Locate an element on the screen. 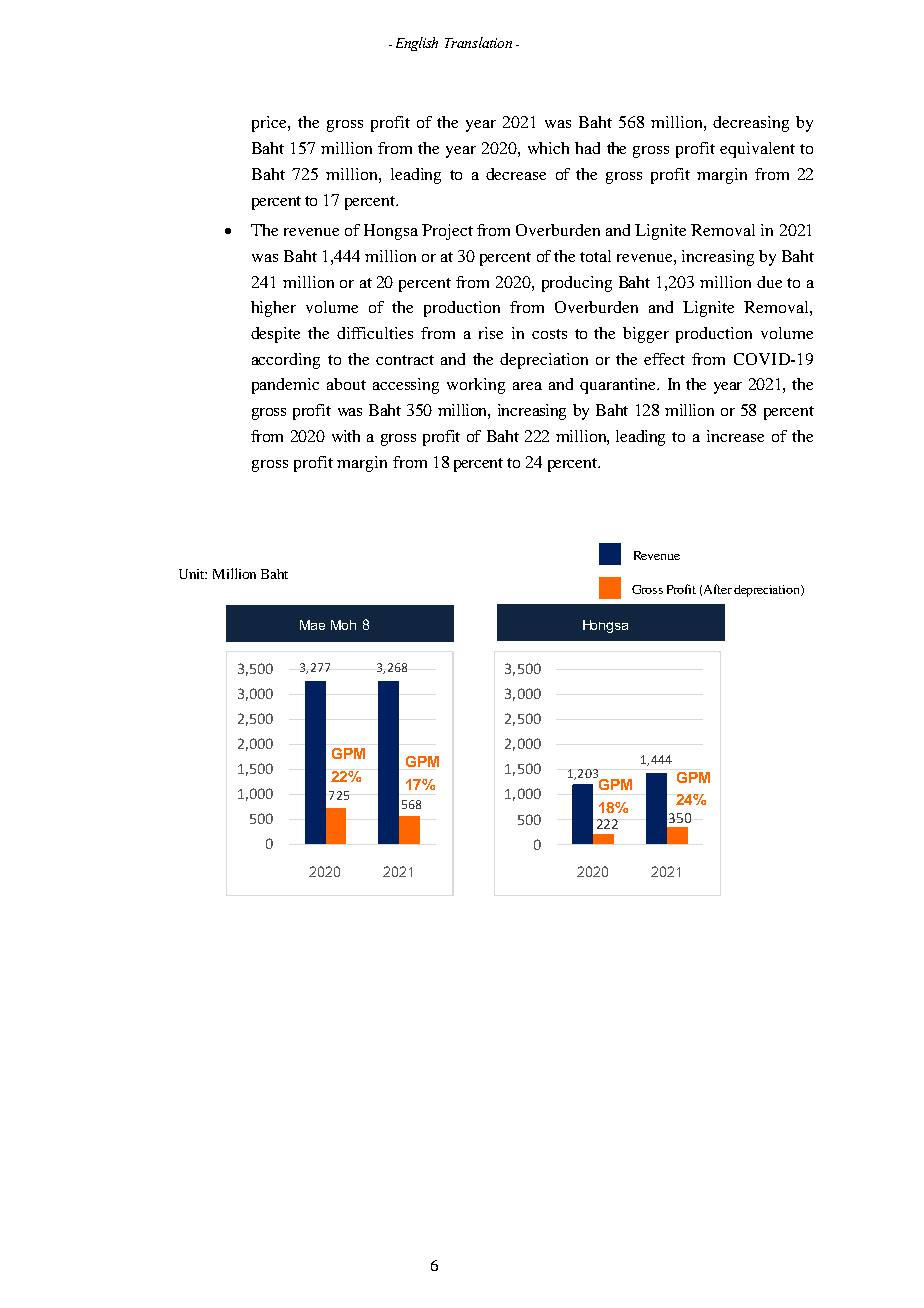 Image resolution: width=924 pixels, height=1308 pixels. difficulties is located at coordinates (375, 333).
